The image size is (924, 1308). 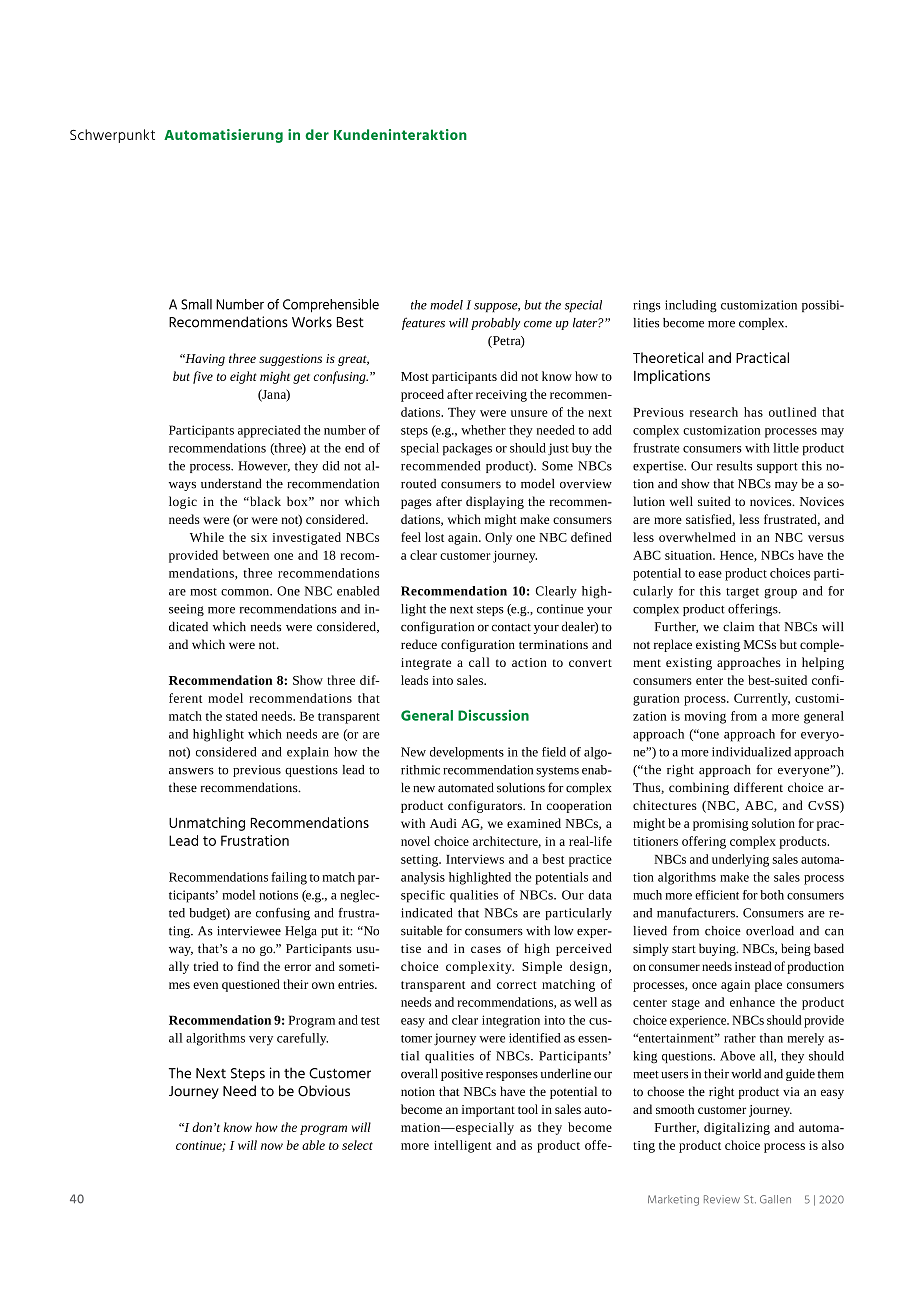 What do you see at coordinates (751, 752) in the screenshot?
I see `individualized` at bounding box center [751, 752].
